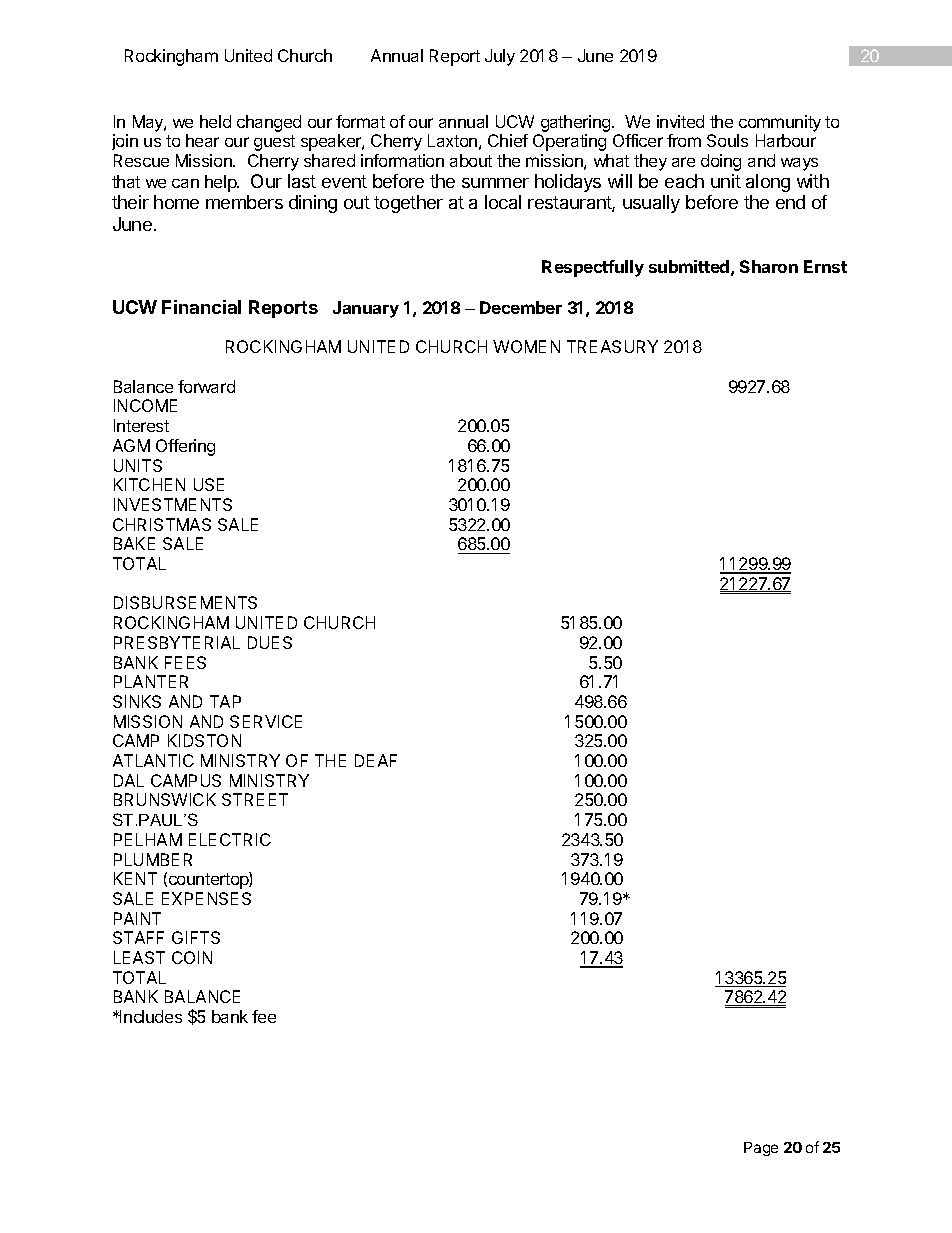 The height and width of the document is (1233, 952). Describe the element at coordinates (215, 121) in the document. I see `held` at that location.
